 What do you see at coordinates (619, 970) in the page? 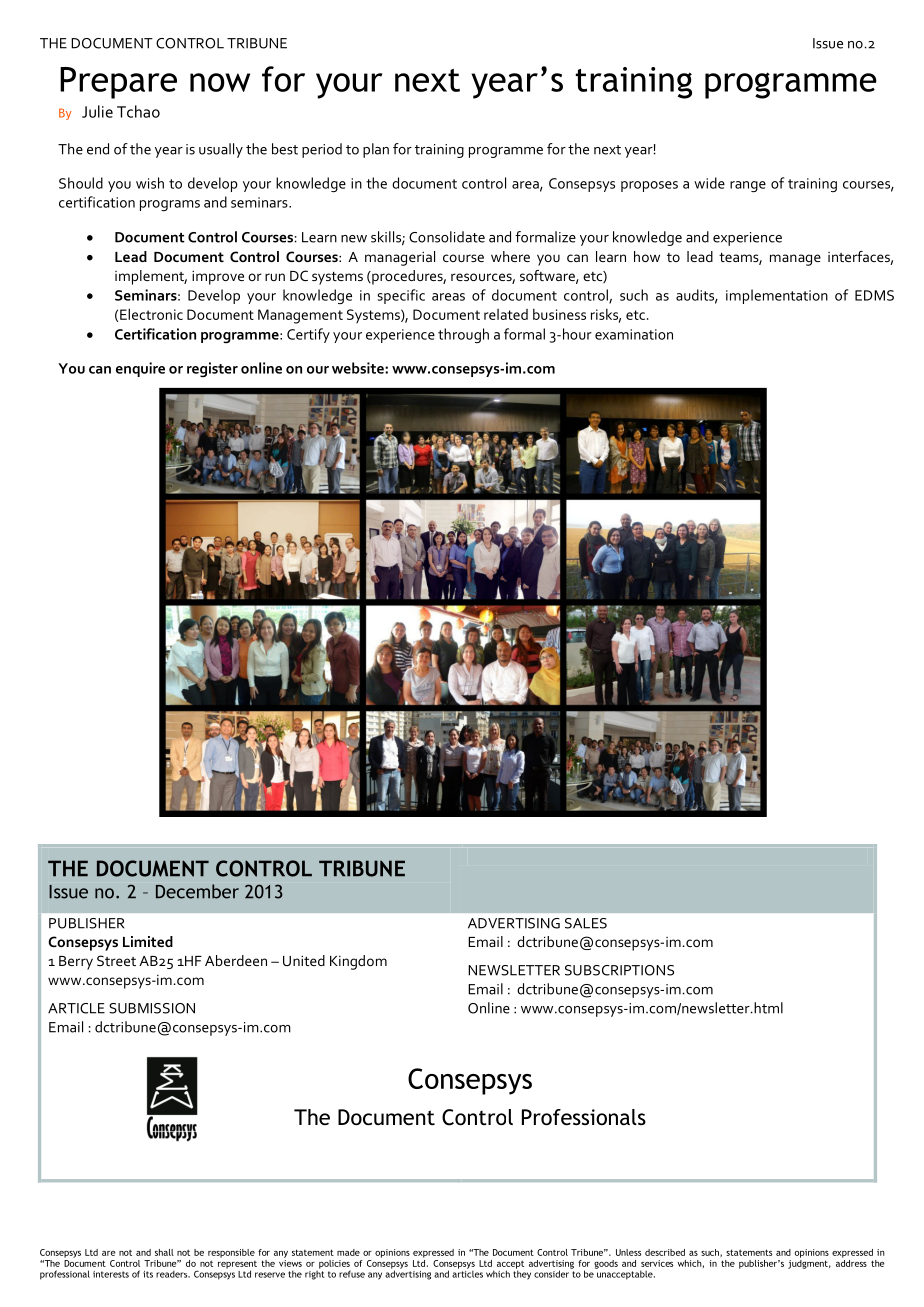
I see `SUBSCRIPTIONS` at bounding box center [619, 970].
